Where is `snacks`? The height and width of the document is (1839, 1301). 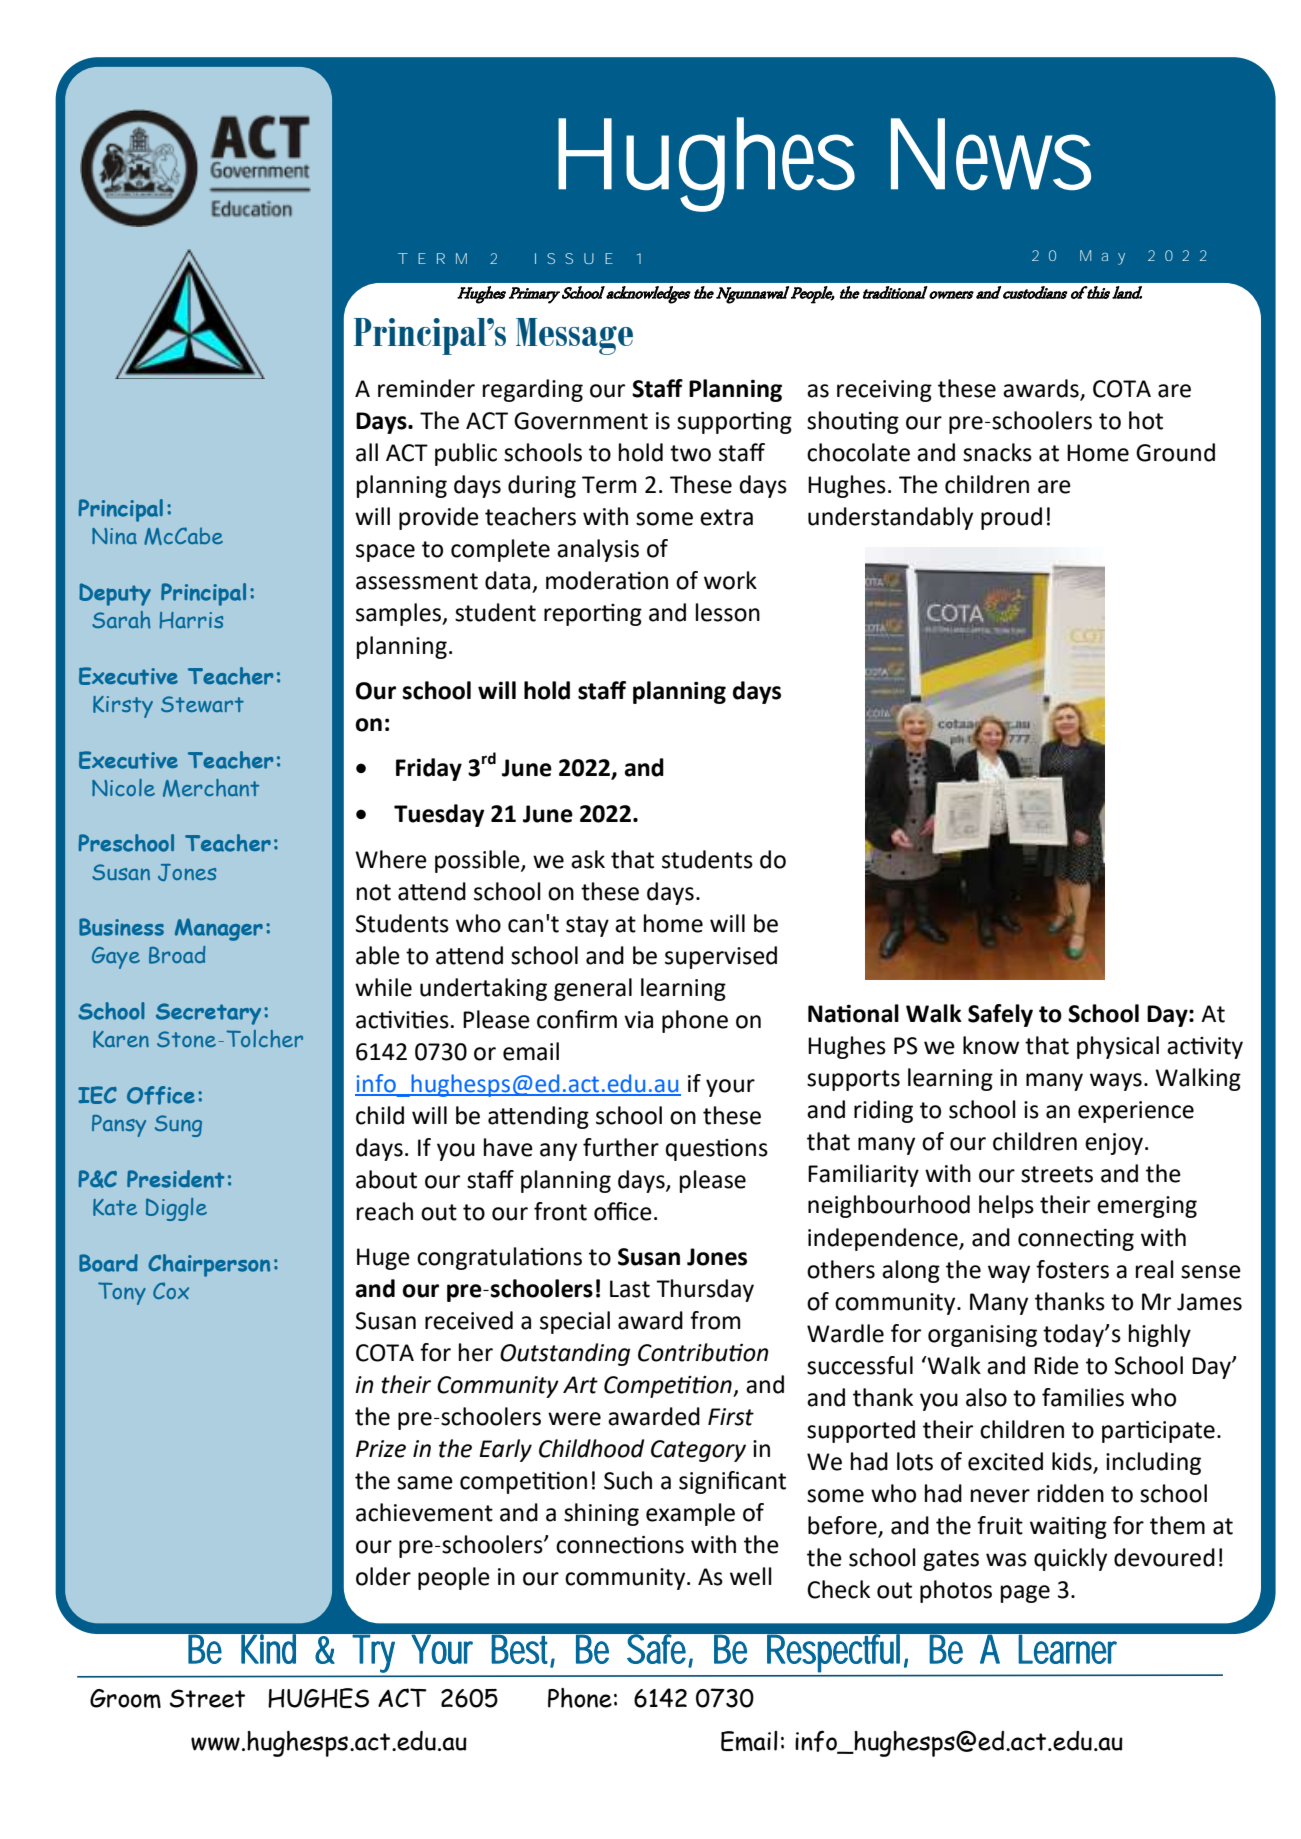
snacks is located at coordinates (997, 452).
